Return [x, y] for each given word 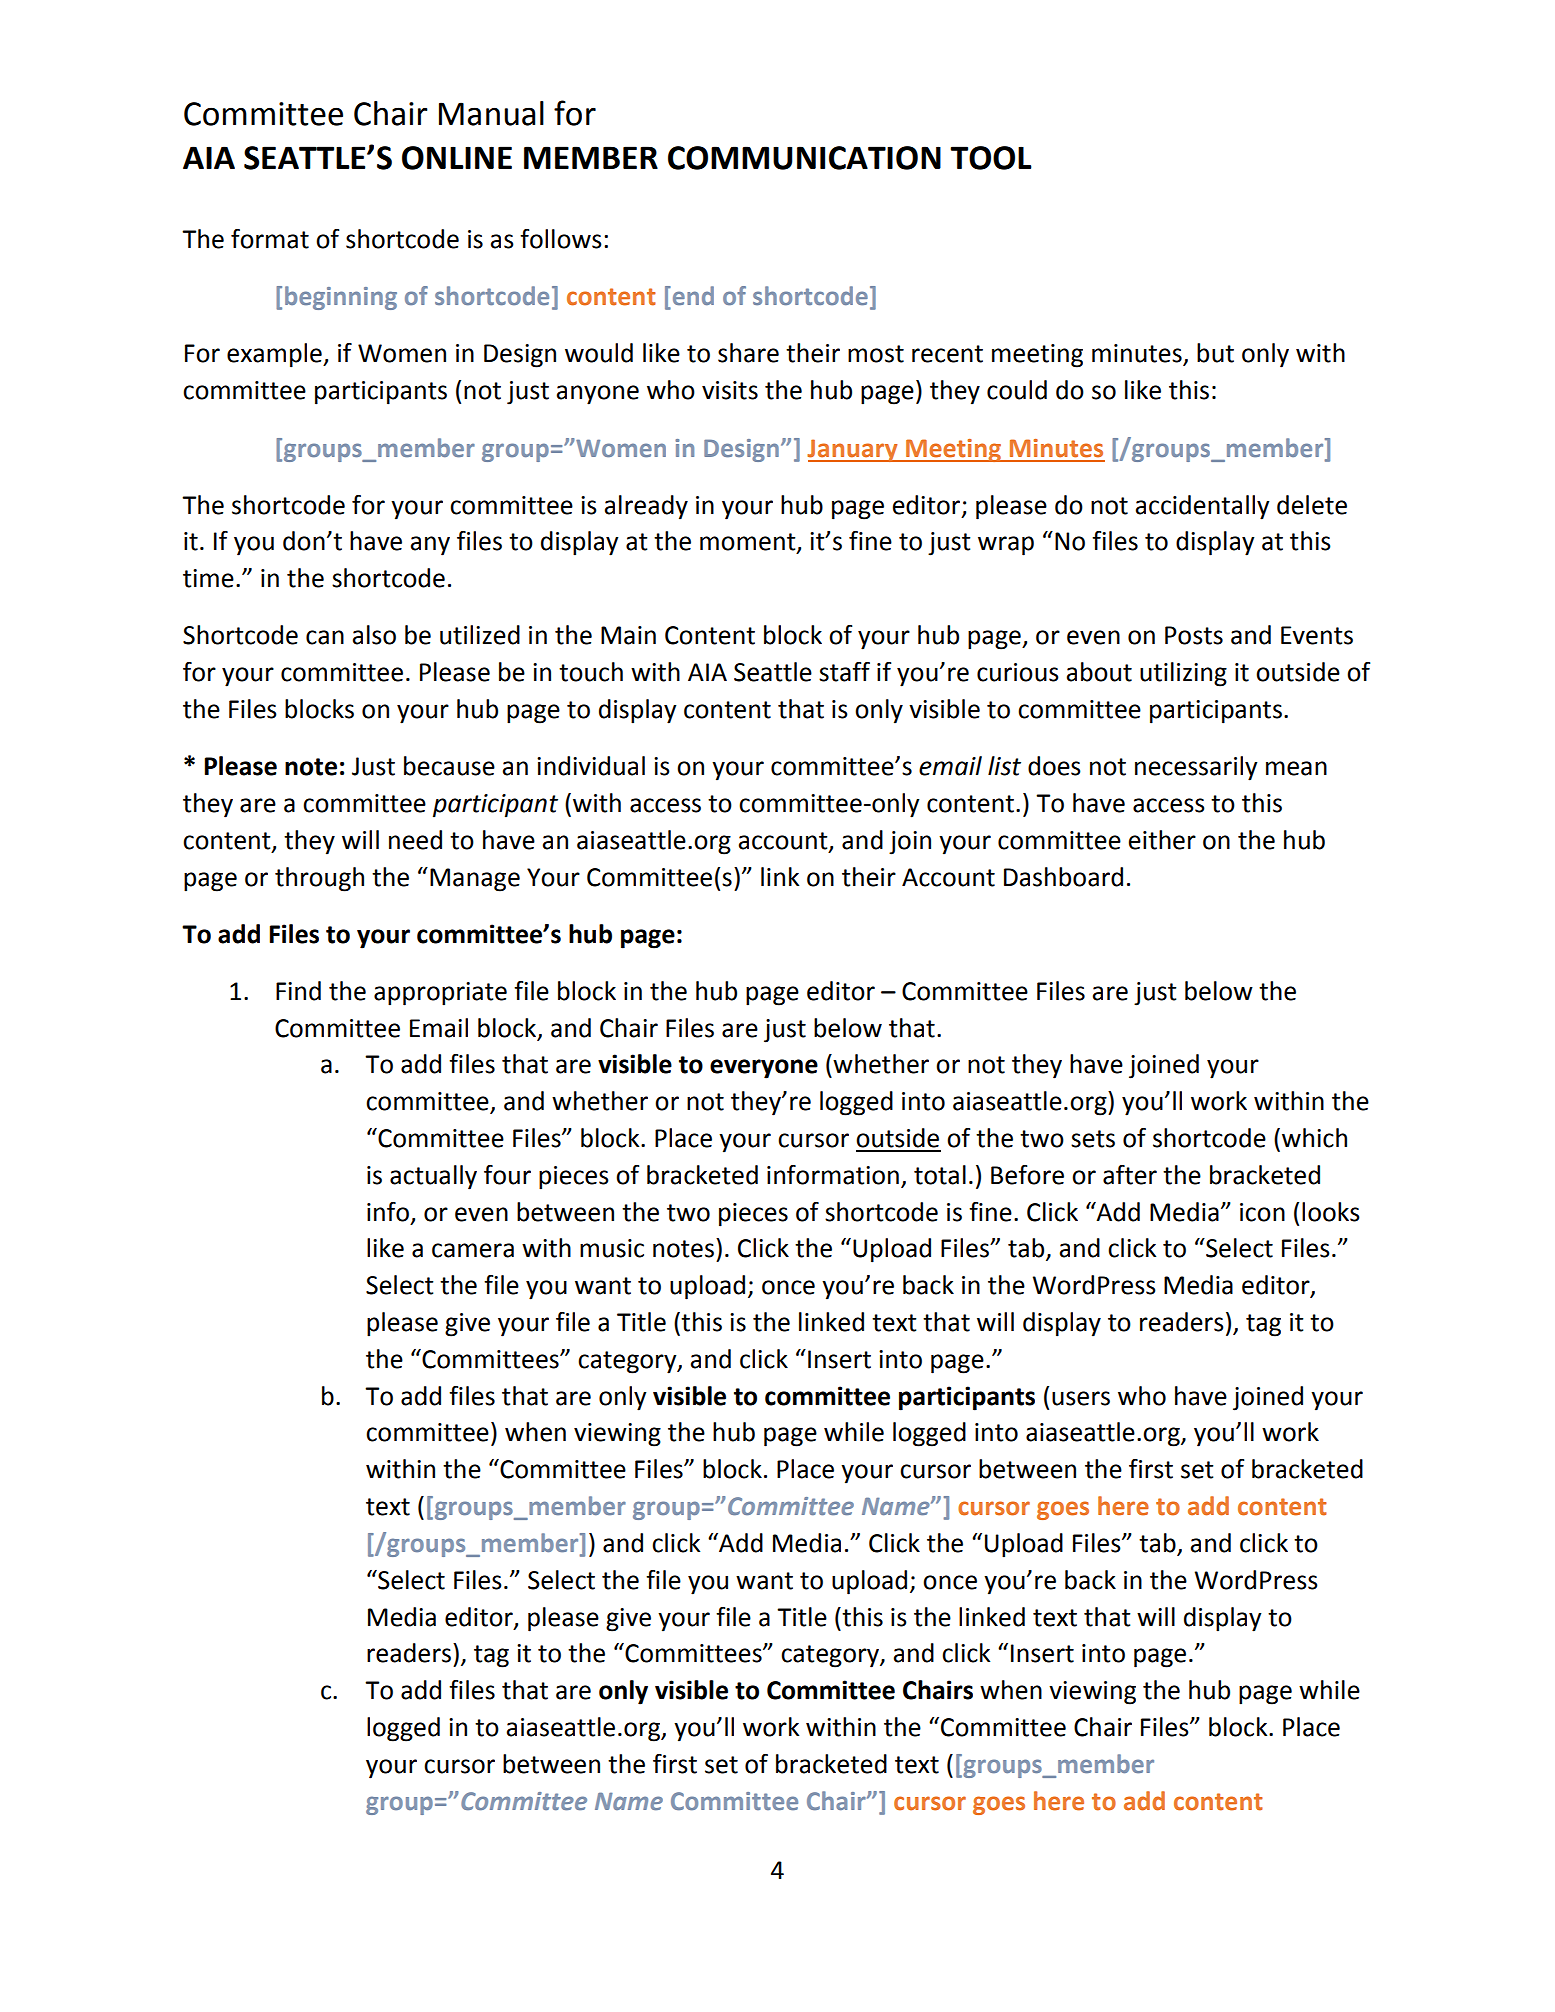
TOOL [991, 158]
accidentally [1203, 507]
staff [844, 672]
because [449, 766]
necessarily [1196, 768]
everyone [764, 1069]
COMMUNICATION [804, 158]
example [275, 355]
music [612, 1248]
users [1081, 1398]
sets [1093, 1139]
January [853, 450]
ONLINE [457, 158]
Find [298, 991]
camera [473, 1250]
